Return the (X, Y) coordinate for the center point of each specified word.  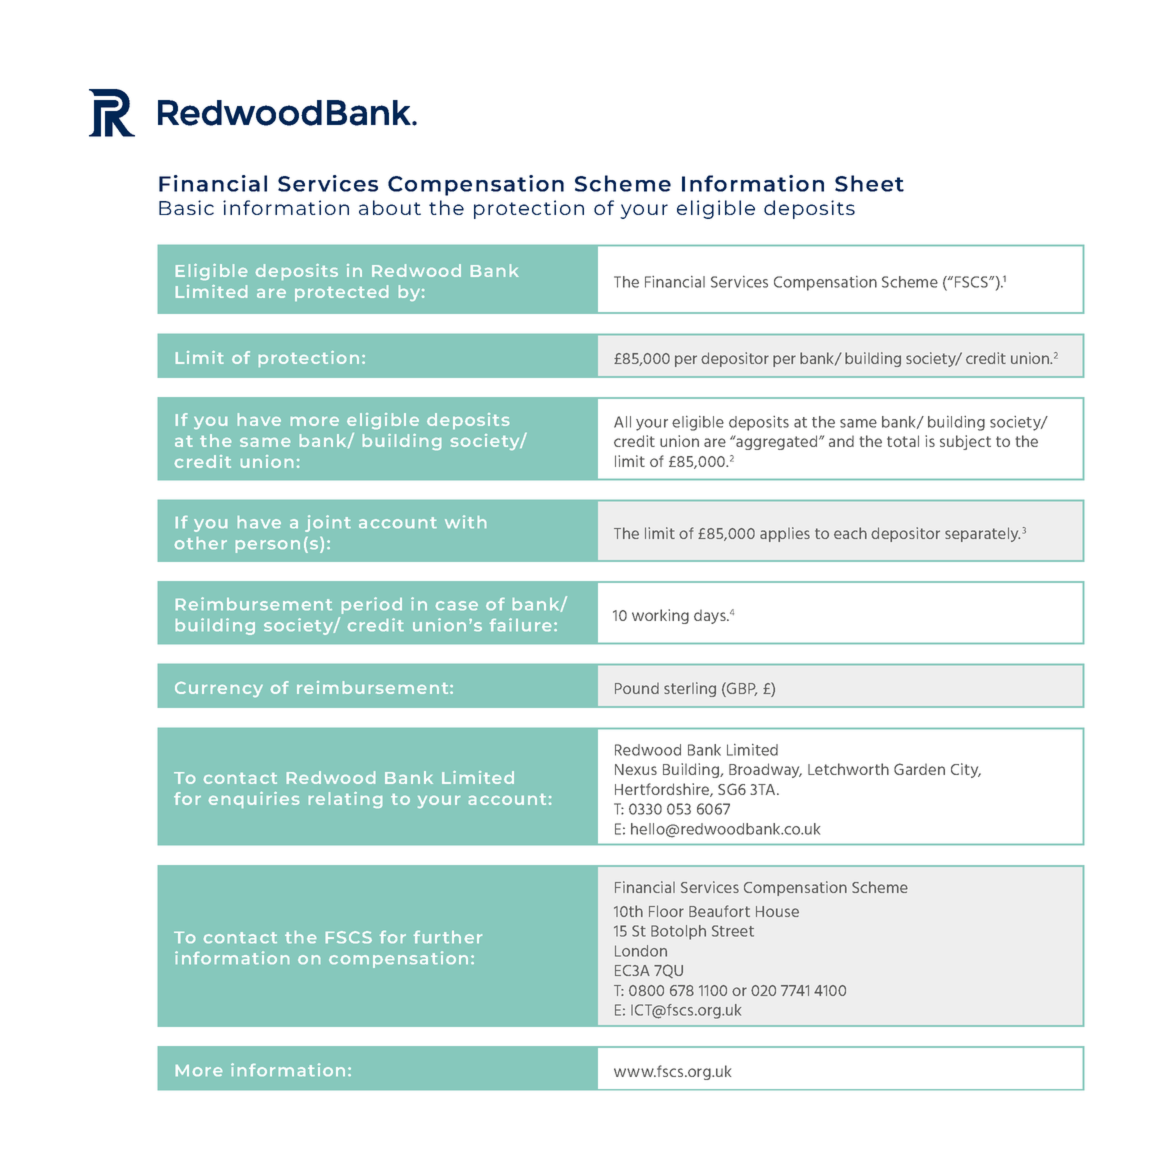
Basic (186, 207)
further (448, 937)
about (390, 207)
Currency (219, 689)
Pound (637, 688)
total (903, 441)
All (622, 422)
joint (328, 523)
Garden (919, 769)
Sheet (869, 183)
